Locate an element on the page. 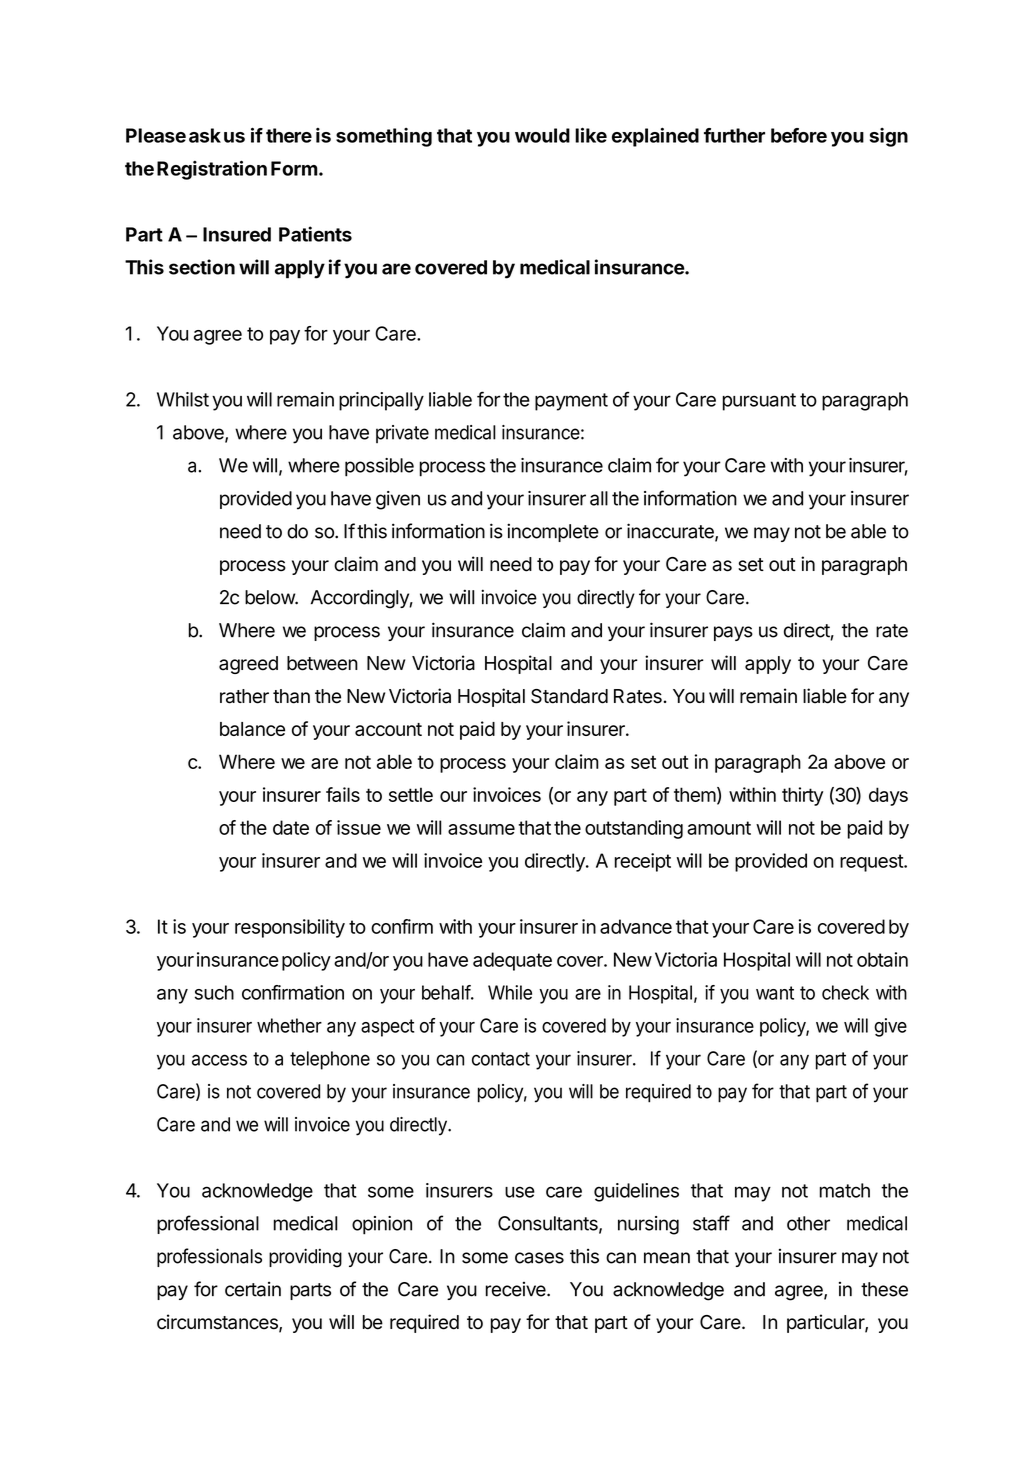  rather is located at coordinates (244, 696).
